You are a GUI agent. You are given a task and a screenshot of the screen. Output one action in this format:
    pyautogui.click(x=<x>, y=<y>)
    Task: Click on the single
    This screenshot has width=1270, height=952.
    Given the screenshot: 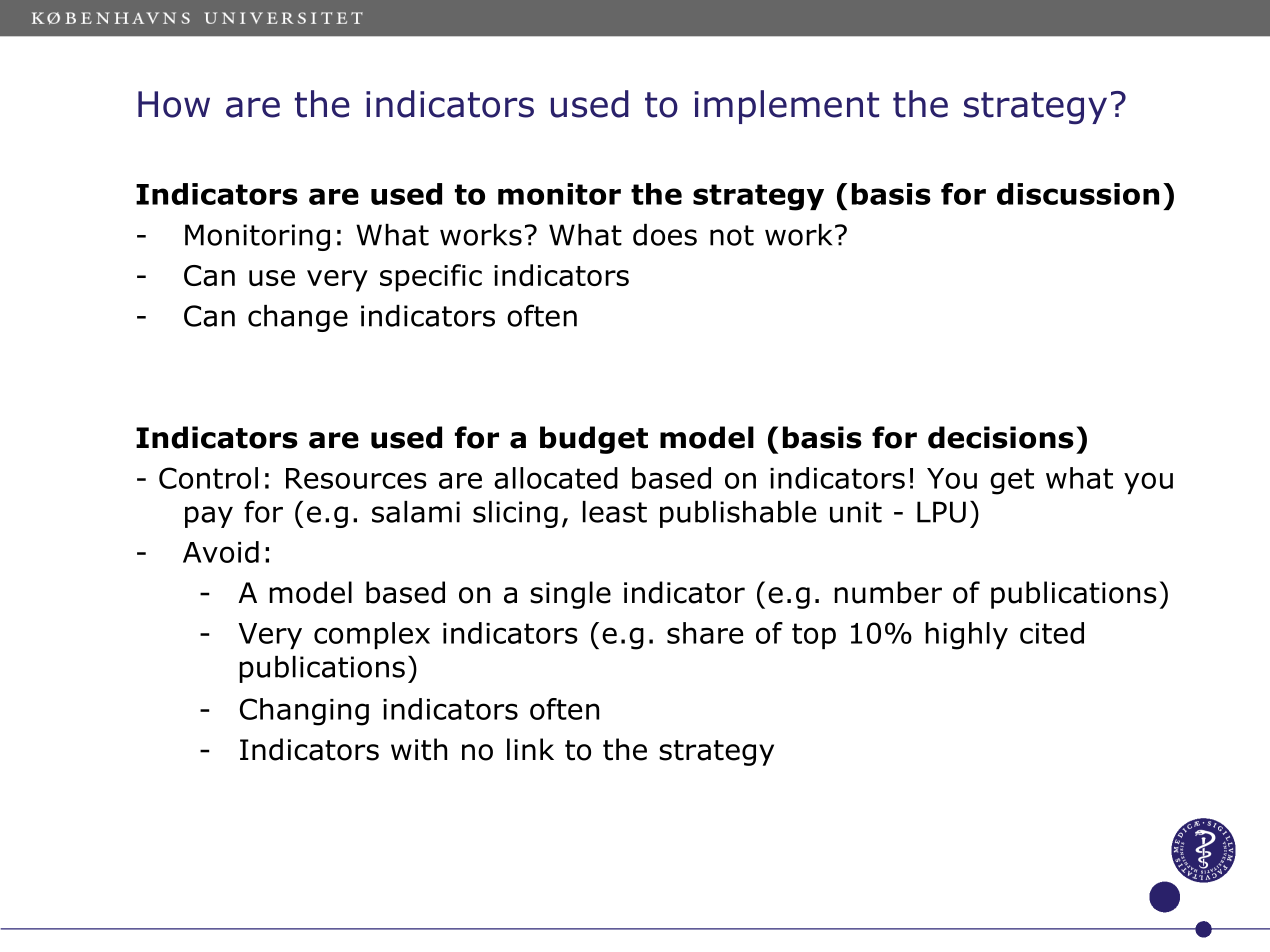 What is the action you would take?
    pyautogui.click(x=570, y=595)
